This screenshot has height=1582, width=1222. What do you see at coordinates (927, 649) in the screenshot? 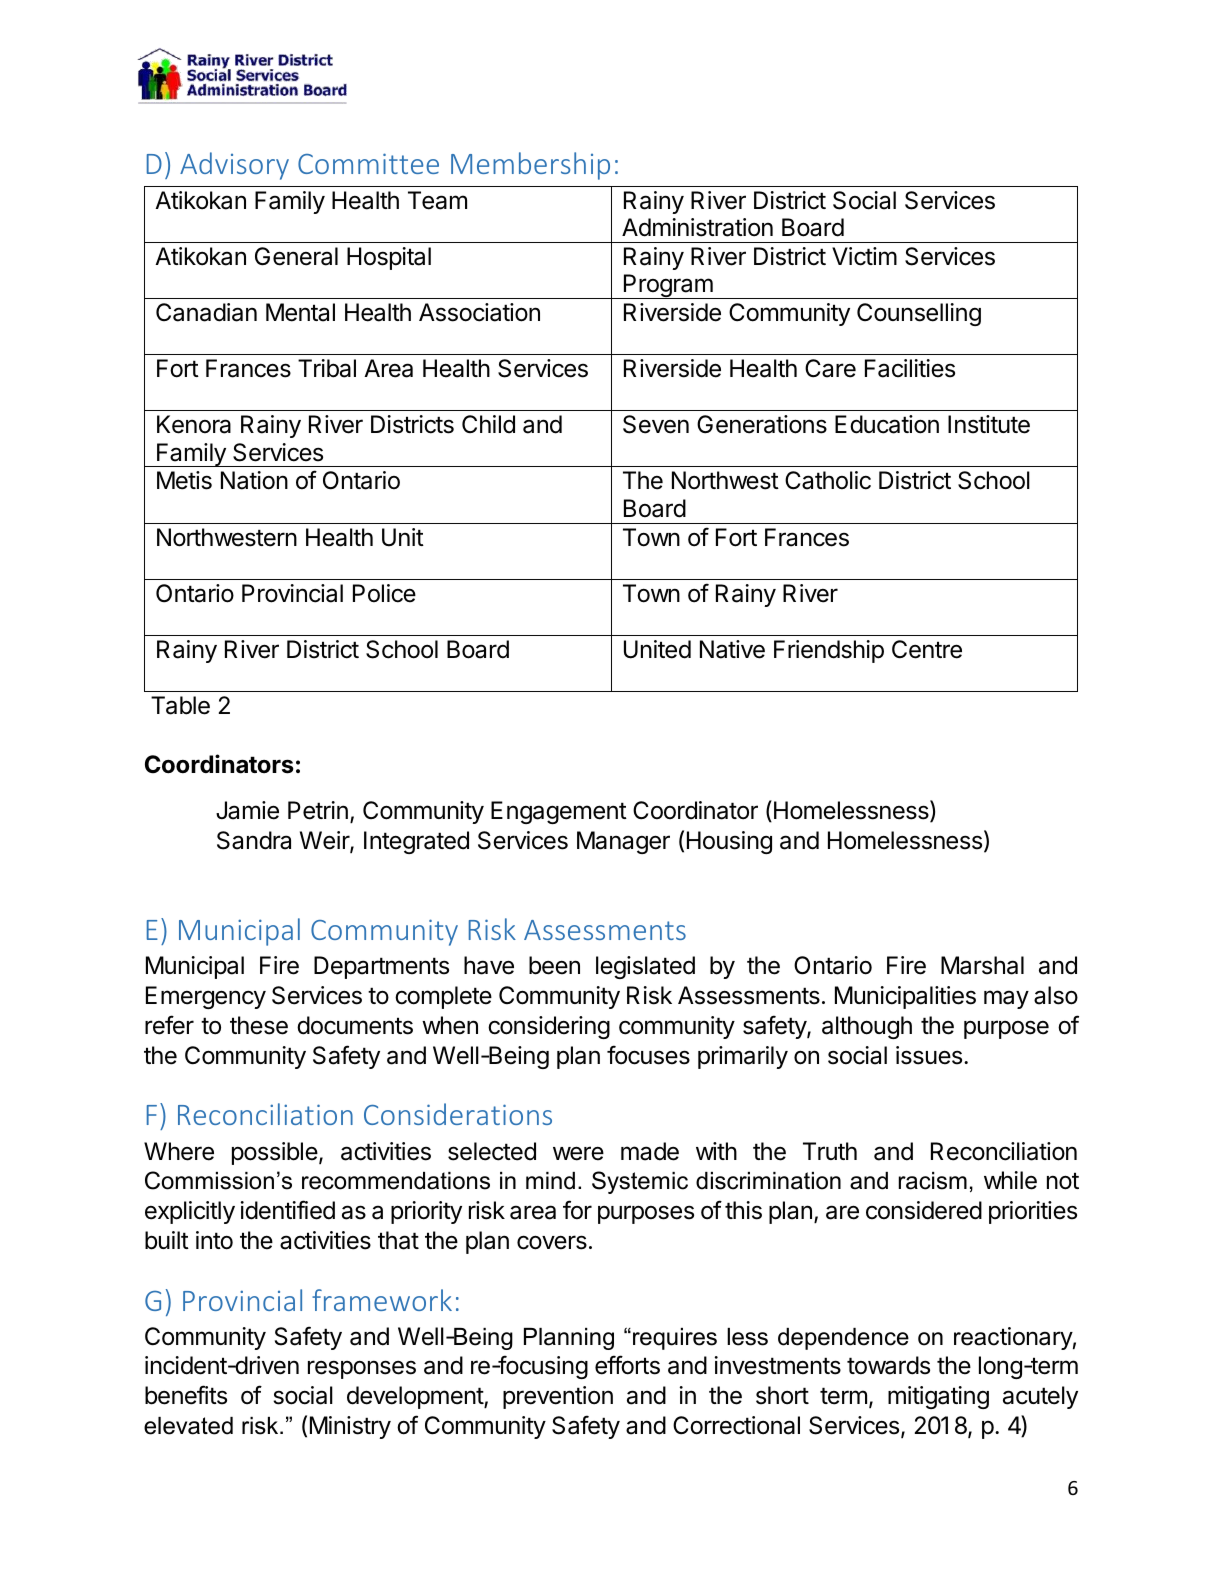
I see `Centre` at bounding box center [927, 649].
